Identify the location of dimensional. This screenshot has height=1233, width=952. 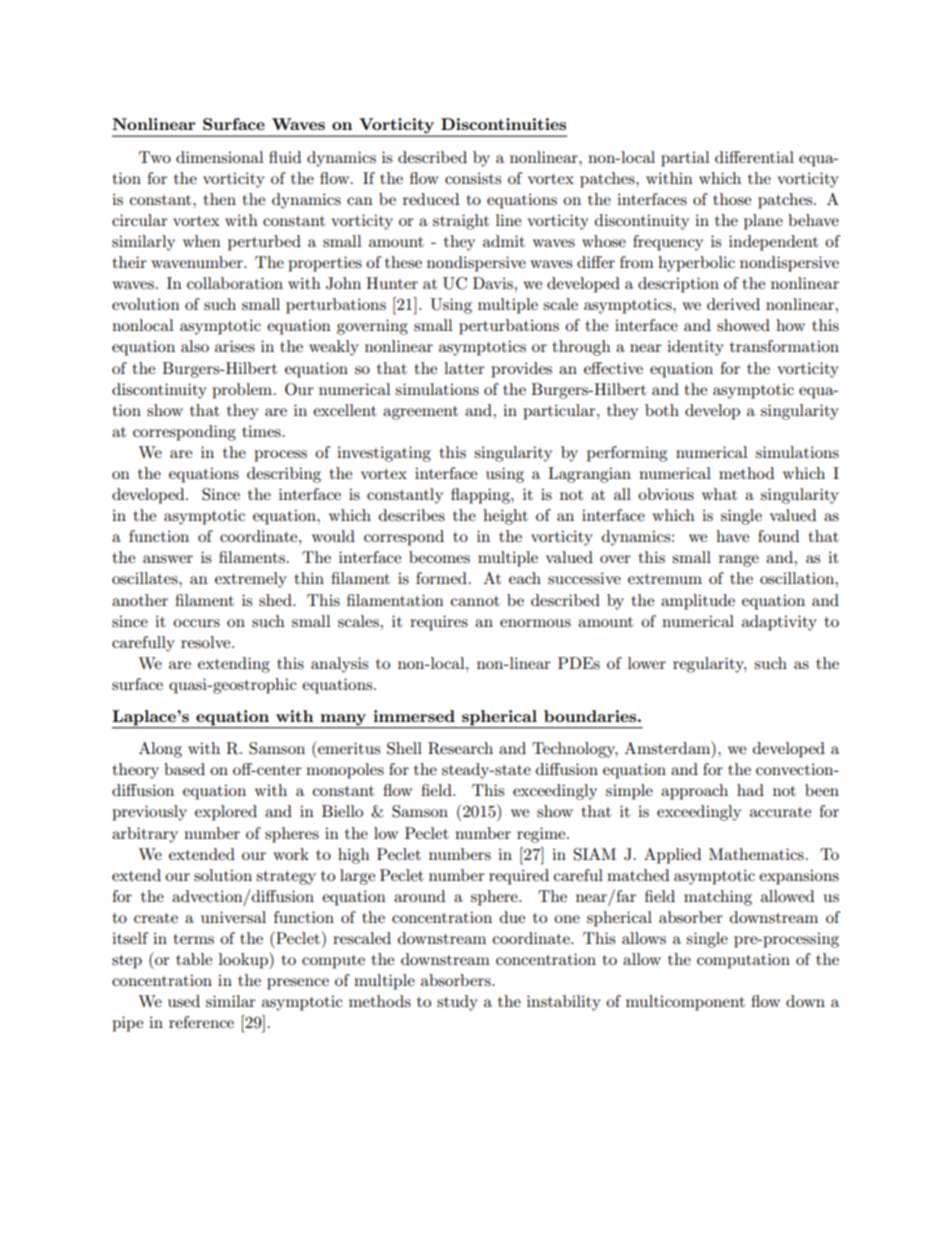
(220, 157).
